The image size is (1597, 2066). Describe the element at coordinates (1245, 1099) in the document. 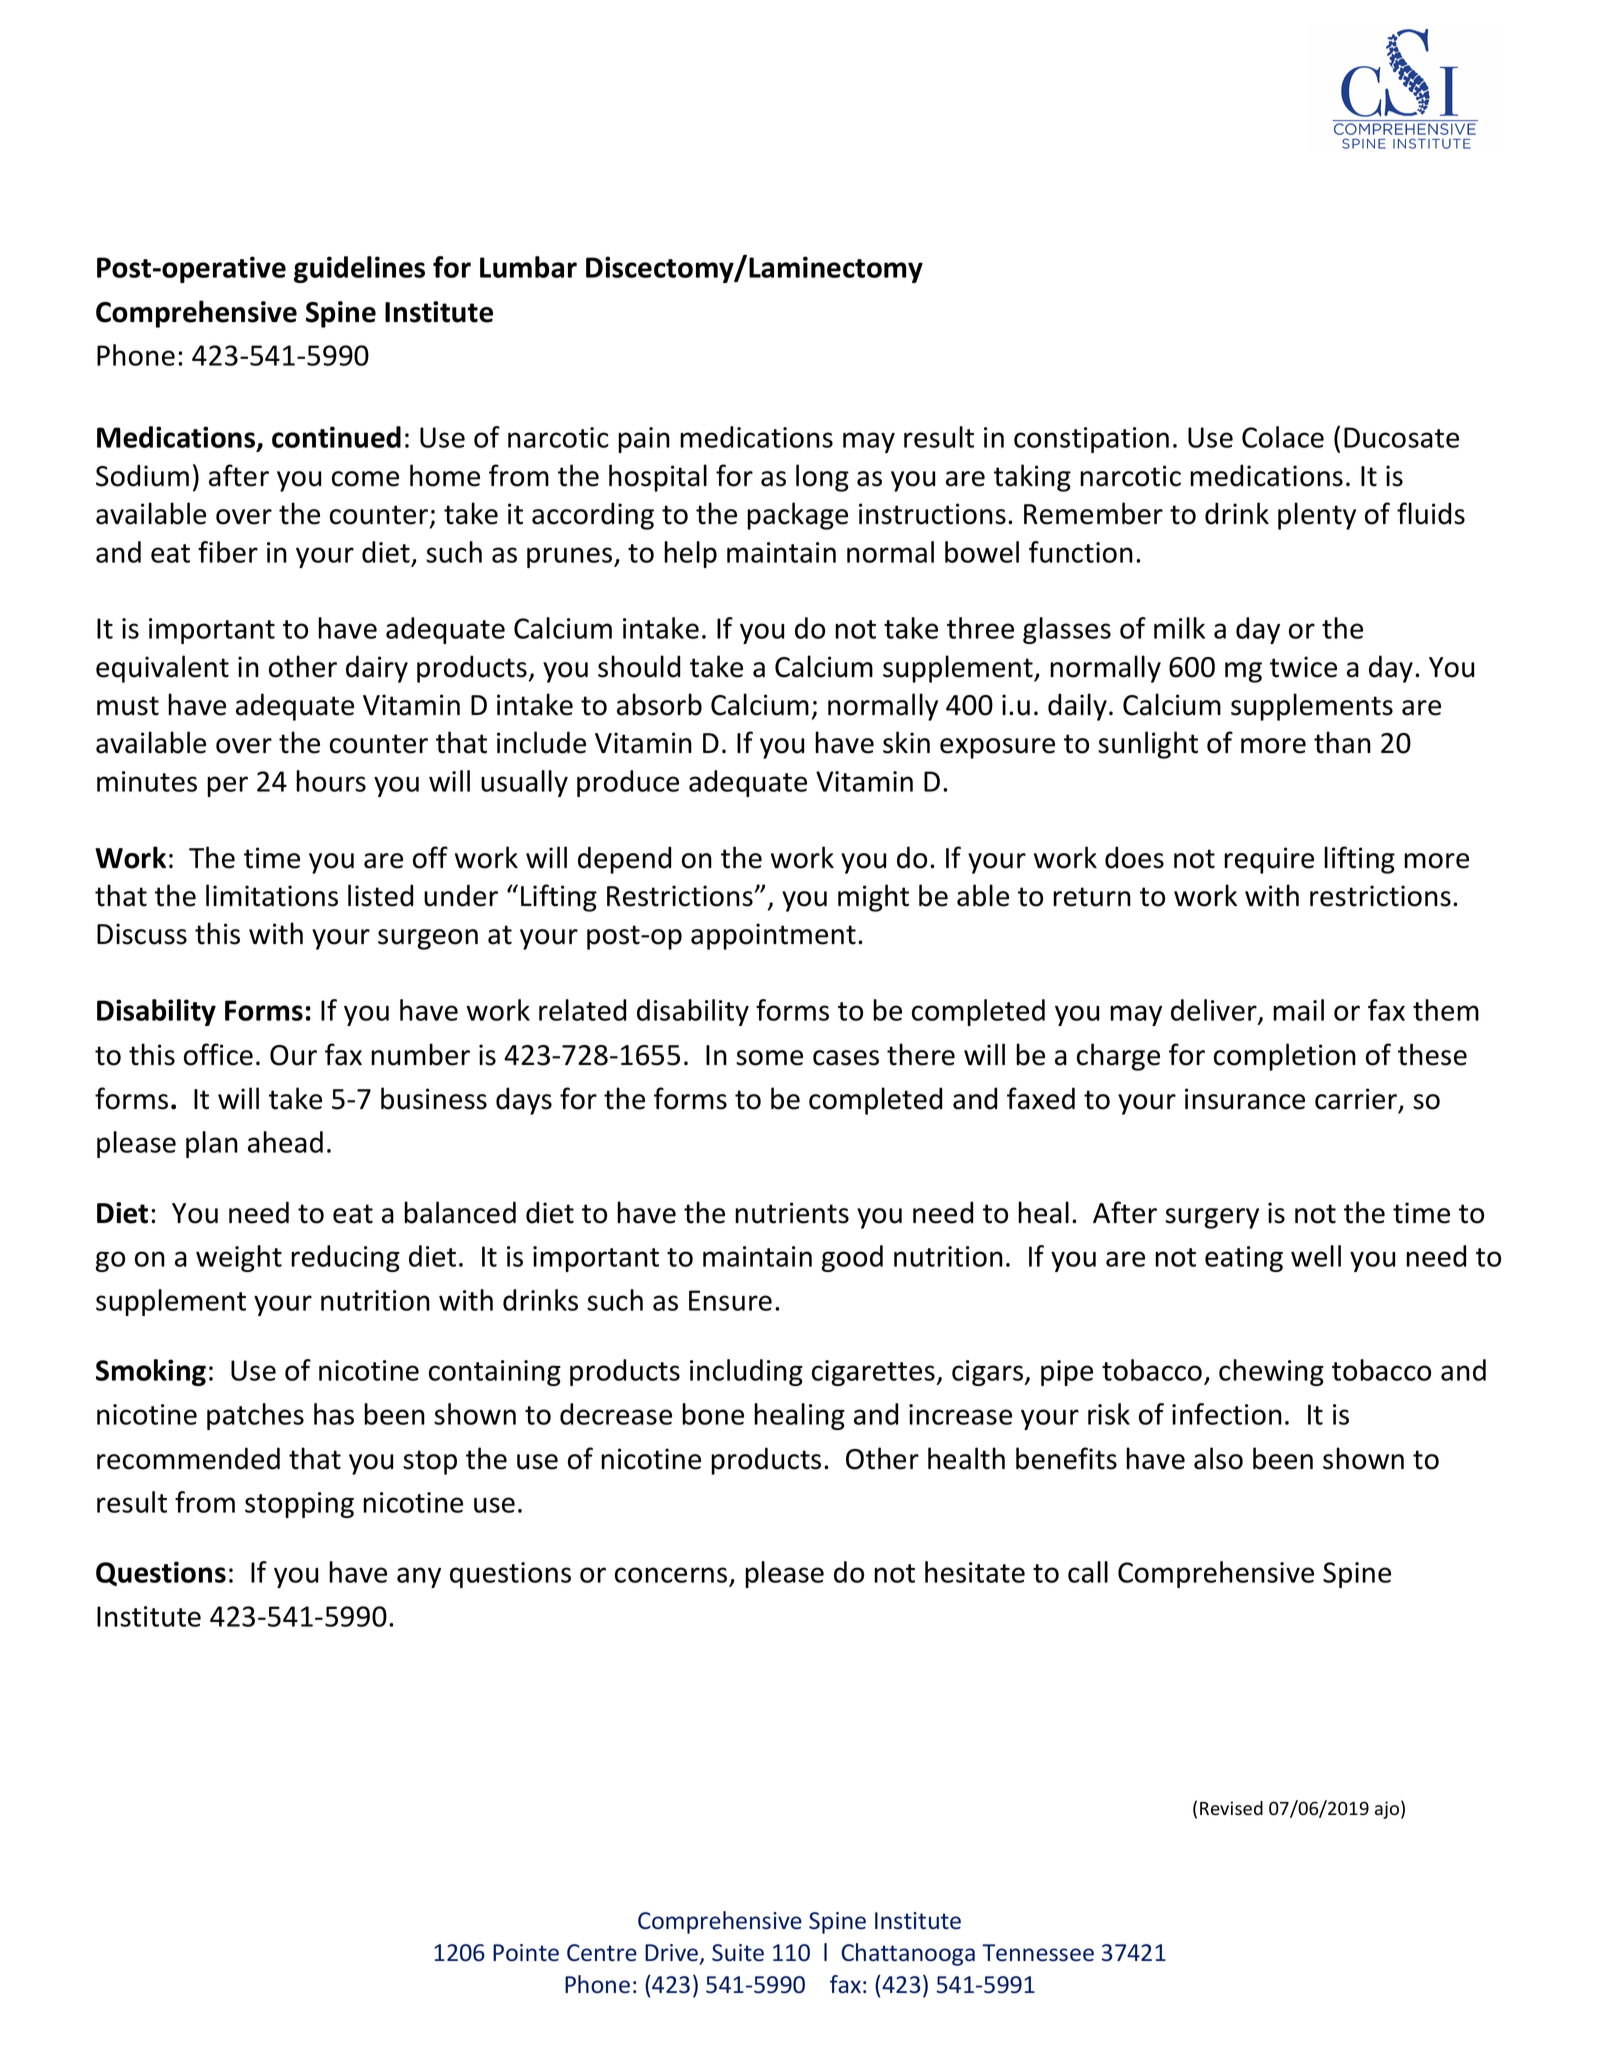

I see `insurance` at that location.
